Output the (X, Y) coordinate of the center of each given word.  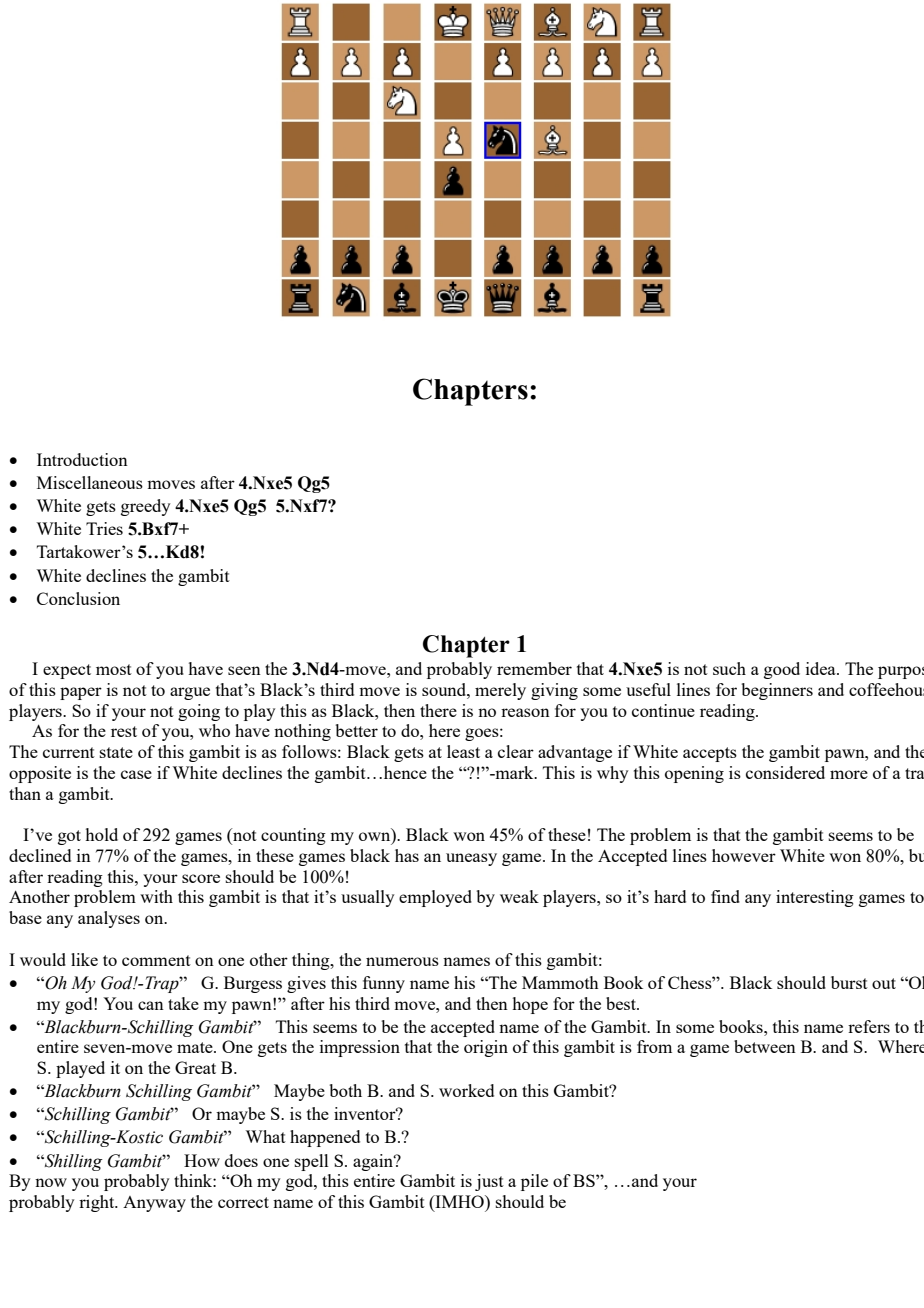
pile (534, 1182)
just (489, 1182)
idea (822, 668)
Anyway (154, 1204)
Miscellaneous (90, 482)
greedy (145, 507)
